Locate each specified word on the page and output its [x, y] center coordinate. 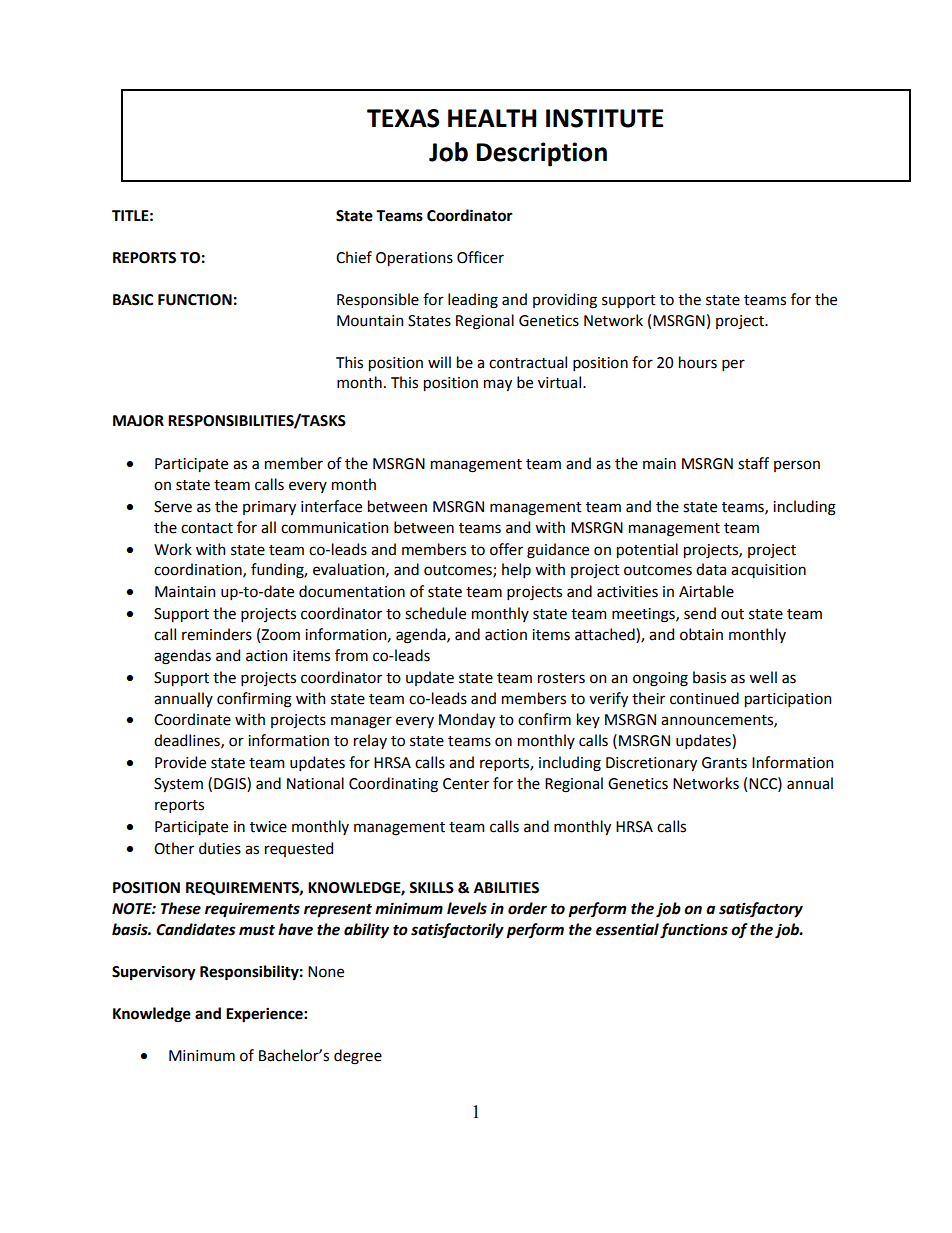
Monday [467, 720]
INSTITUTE [604, 118]
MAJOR [138, 421]
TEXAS [403, 118]
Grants [724, 763]
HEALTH [492, 118]
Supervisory [154, 973]
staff [753, 463]
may [498, 385]
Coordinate [192, 719]
